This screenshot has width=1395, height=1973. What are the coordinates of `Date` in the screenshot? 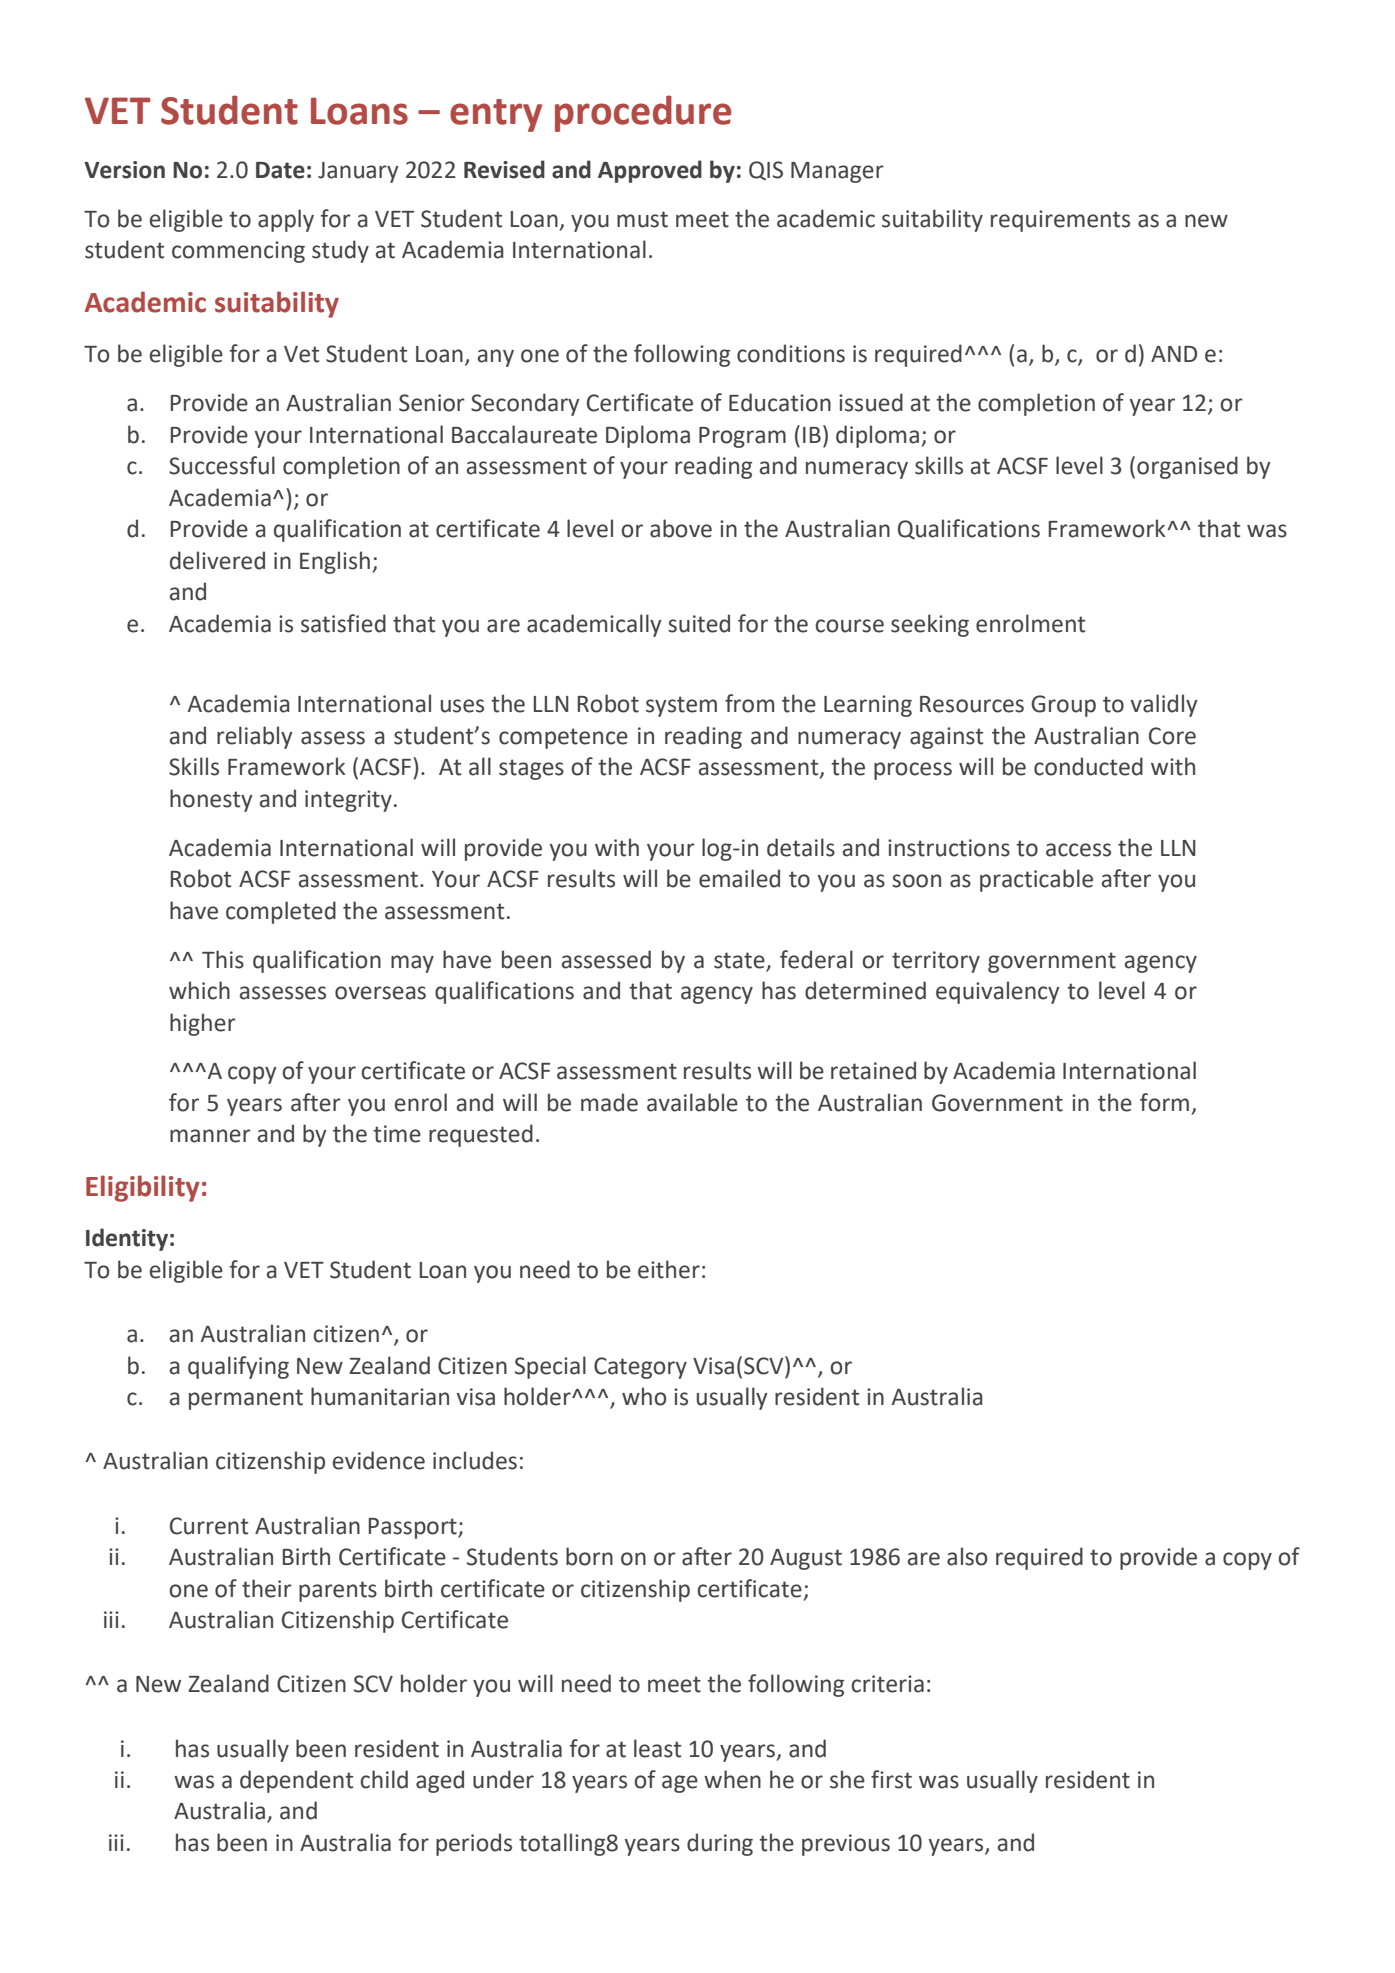 It's located at (280, 170).
